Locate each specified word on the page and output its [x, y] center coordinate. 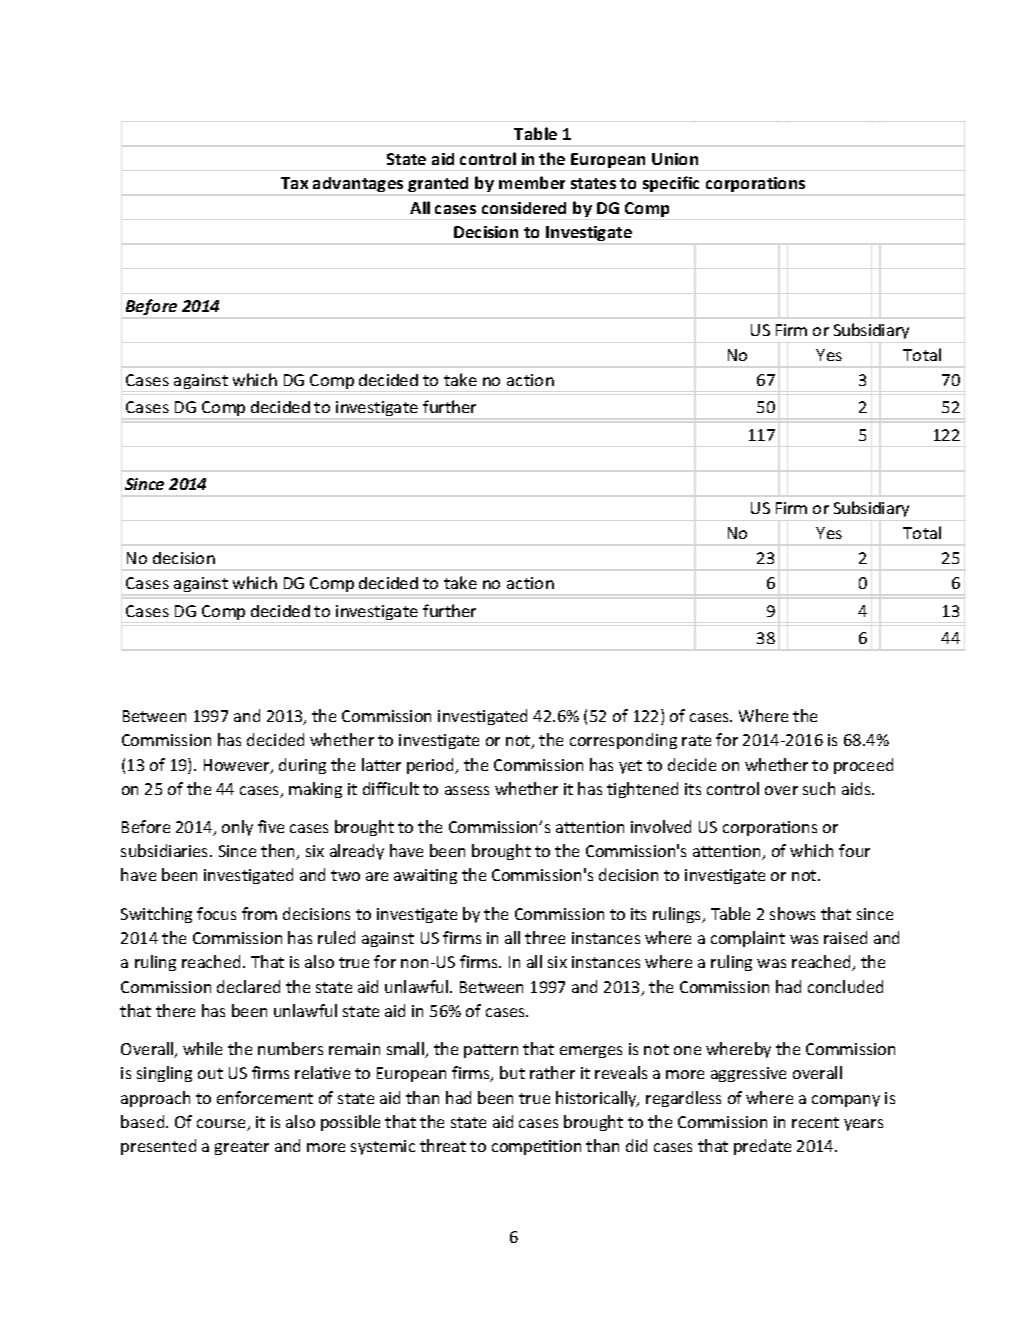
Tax [294, 183]
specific [671, 184]
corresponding [623, 741]
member [532, 182]
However [238, 766]
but [512, 1072]
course [223, 1125]
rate [696, 740]
